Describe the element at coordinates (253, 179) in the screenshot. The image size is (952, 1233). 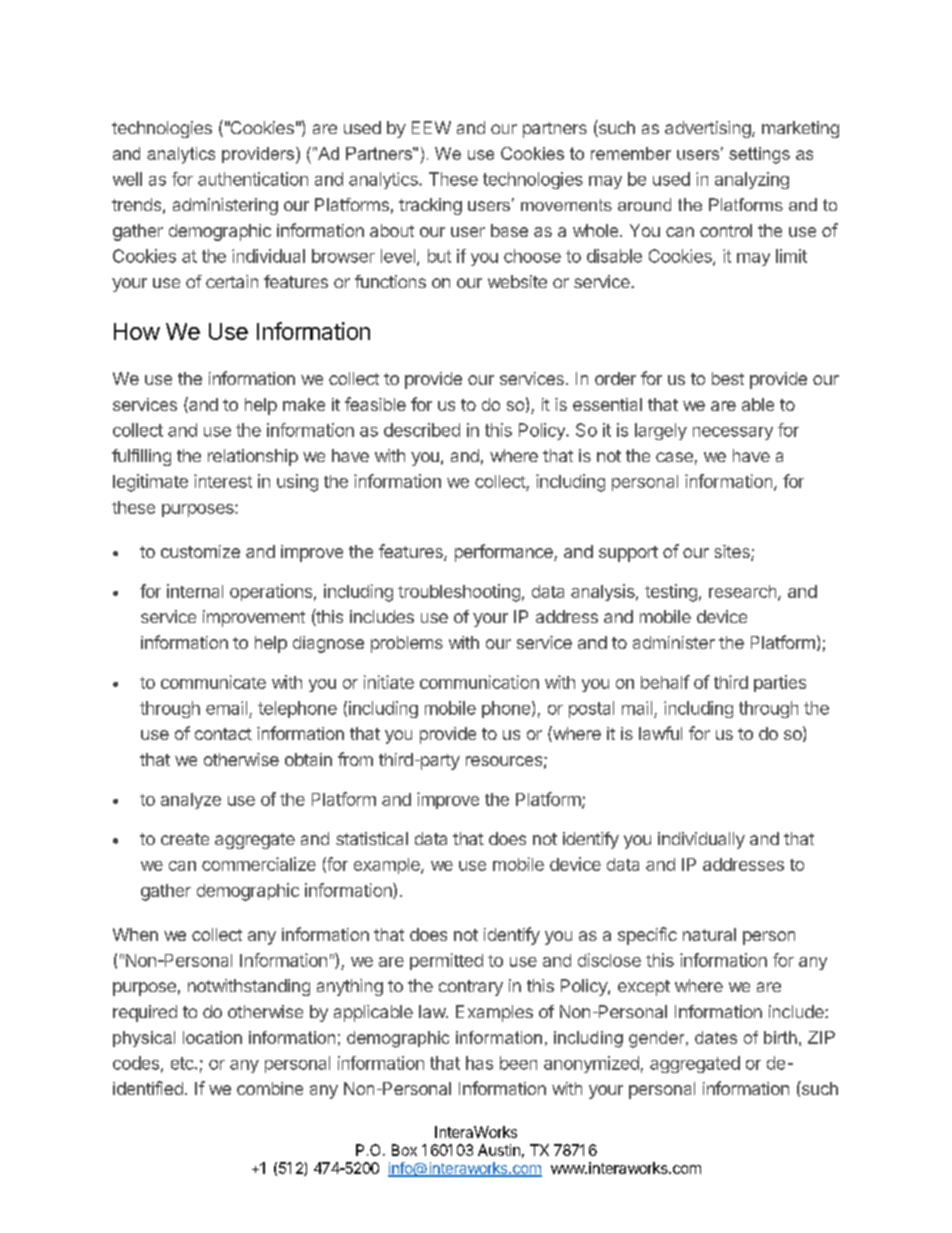
I see `authentication` at that location.
